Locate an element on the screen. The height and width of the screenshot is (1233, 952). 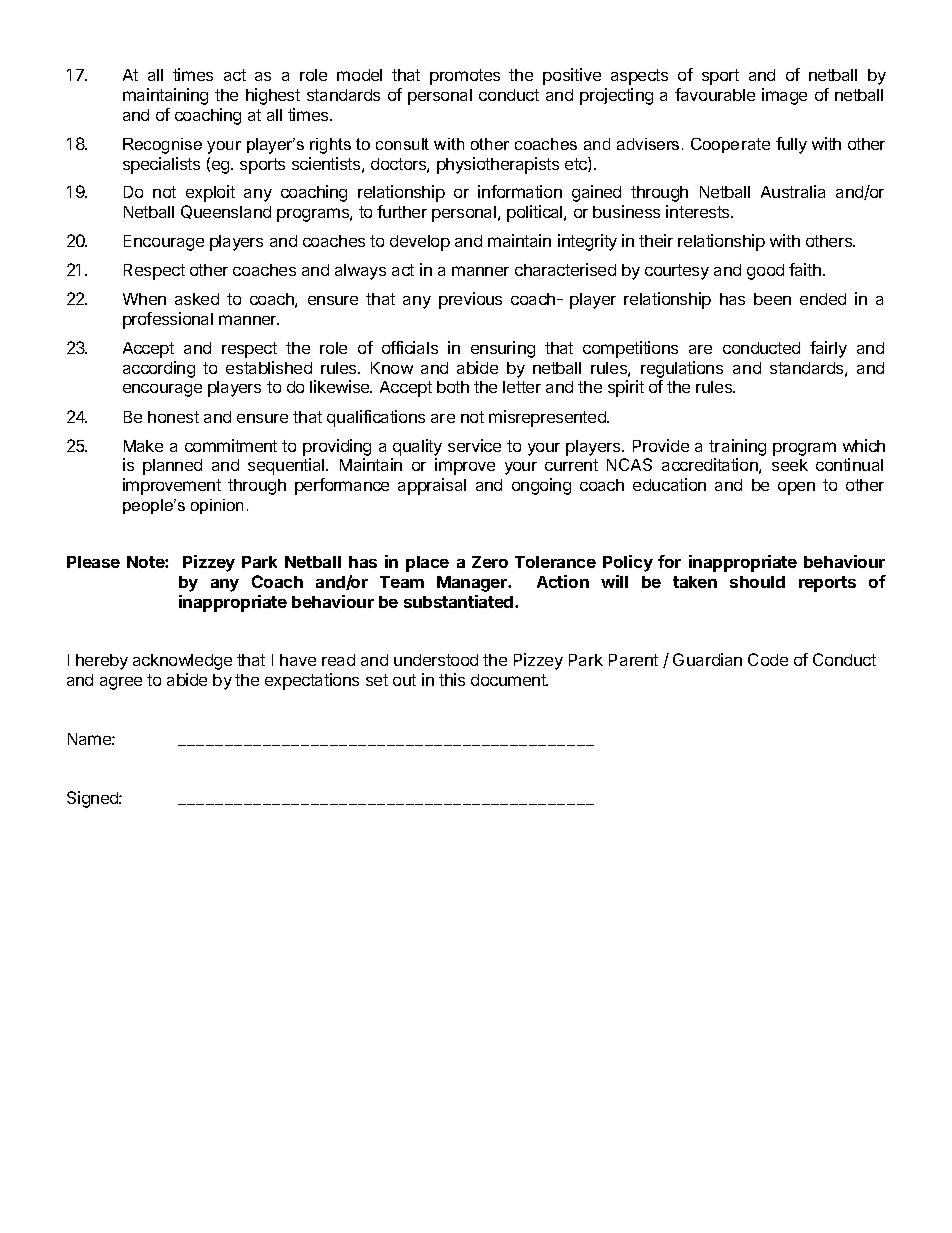
agree is located at coordinates (121, 683).
